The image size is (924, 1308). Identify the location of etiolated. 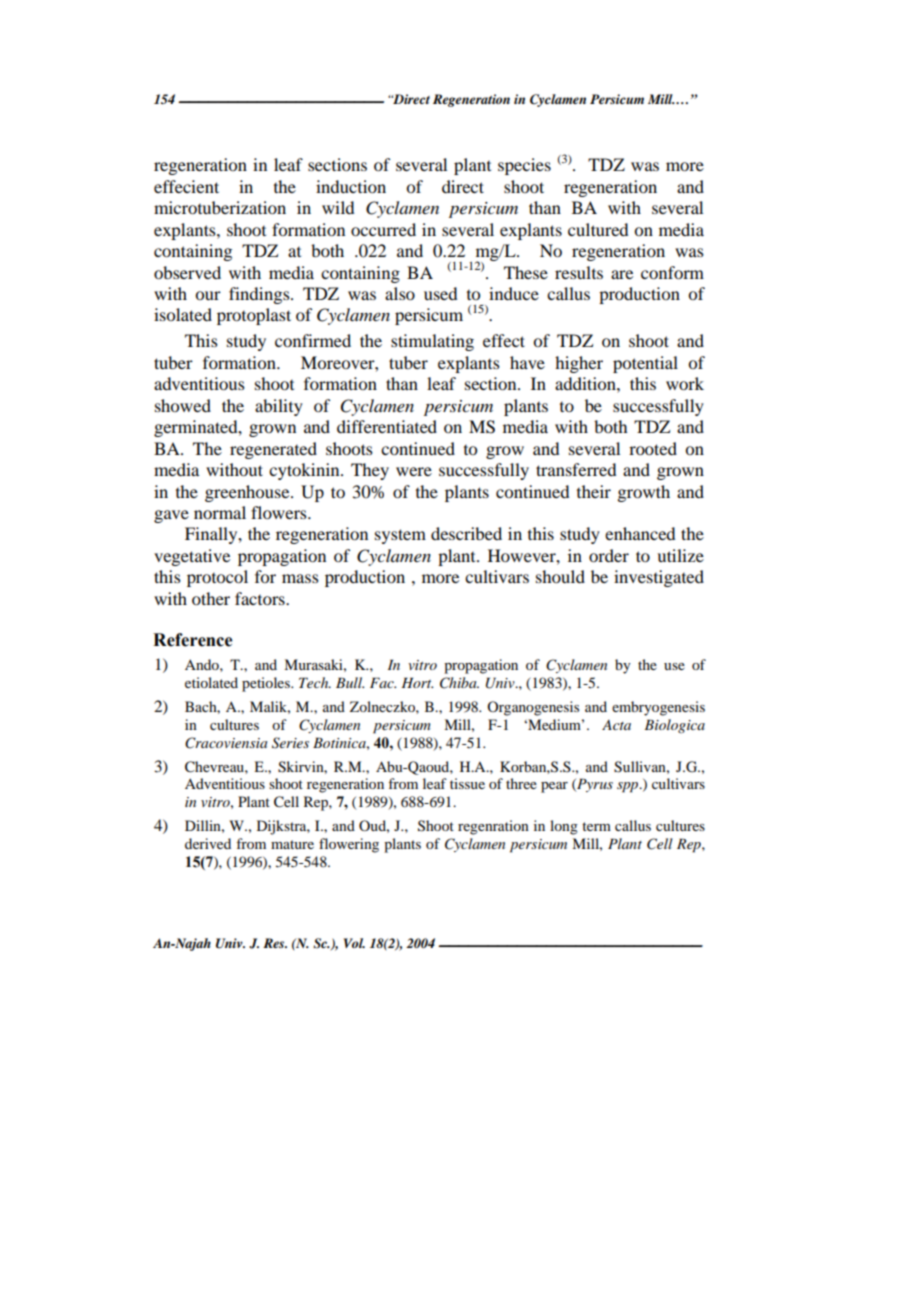
(211, 682).
